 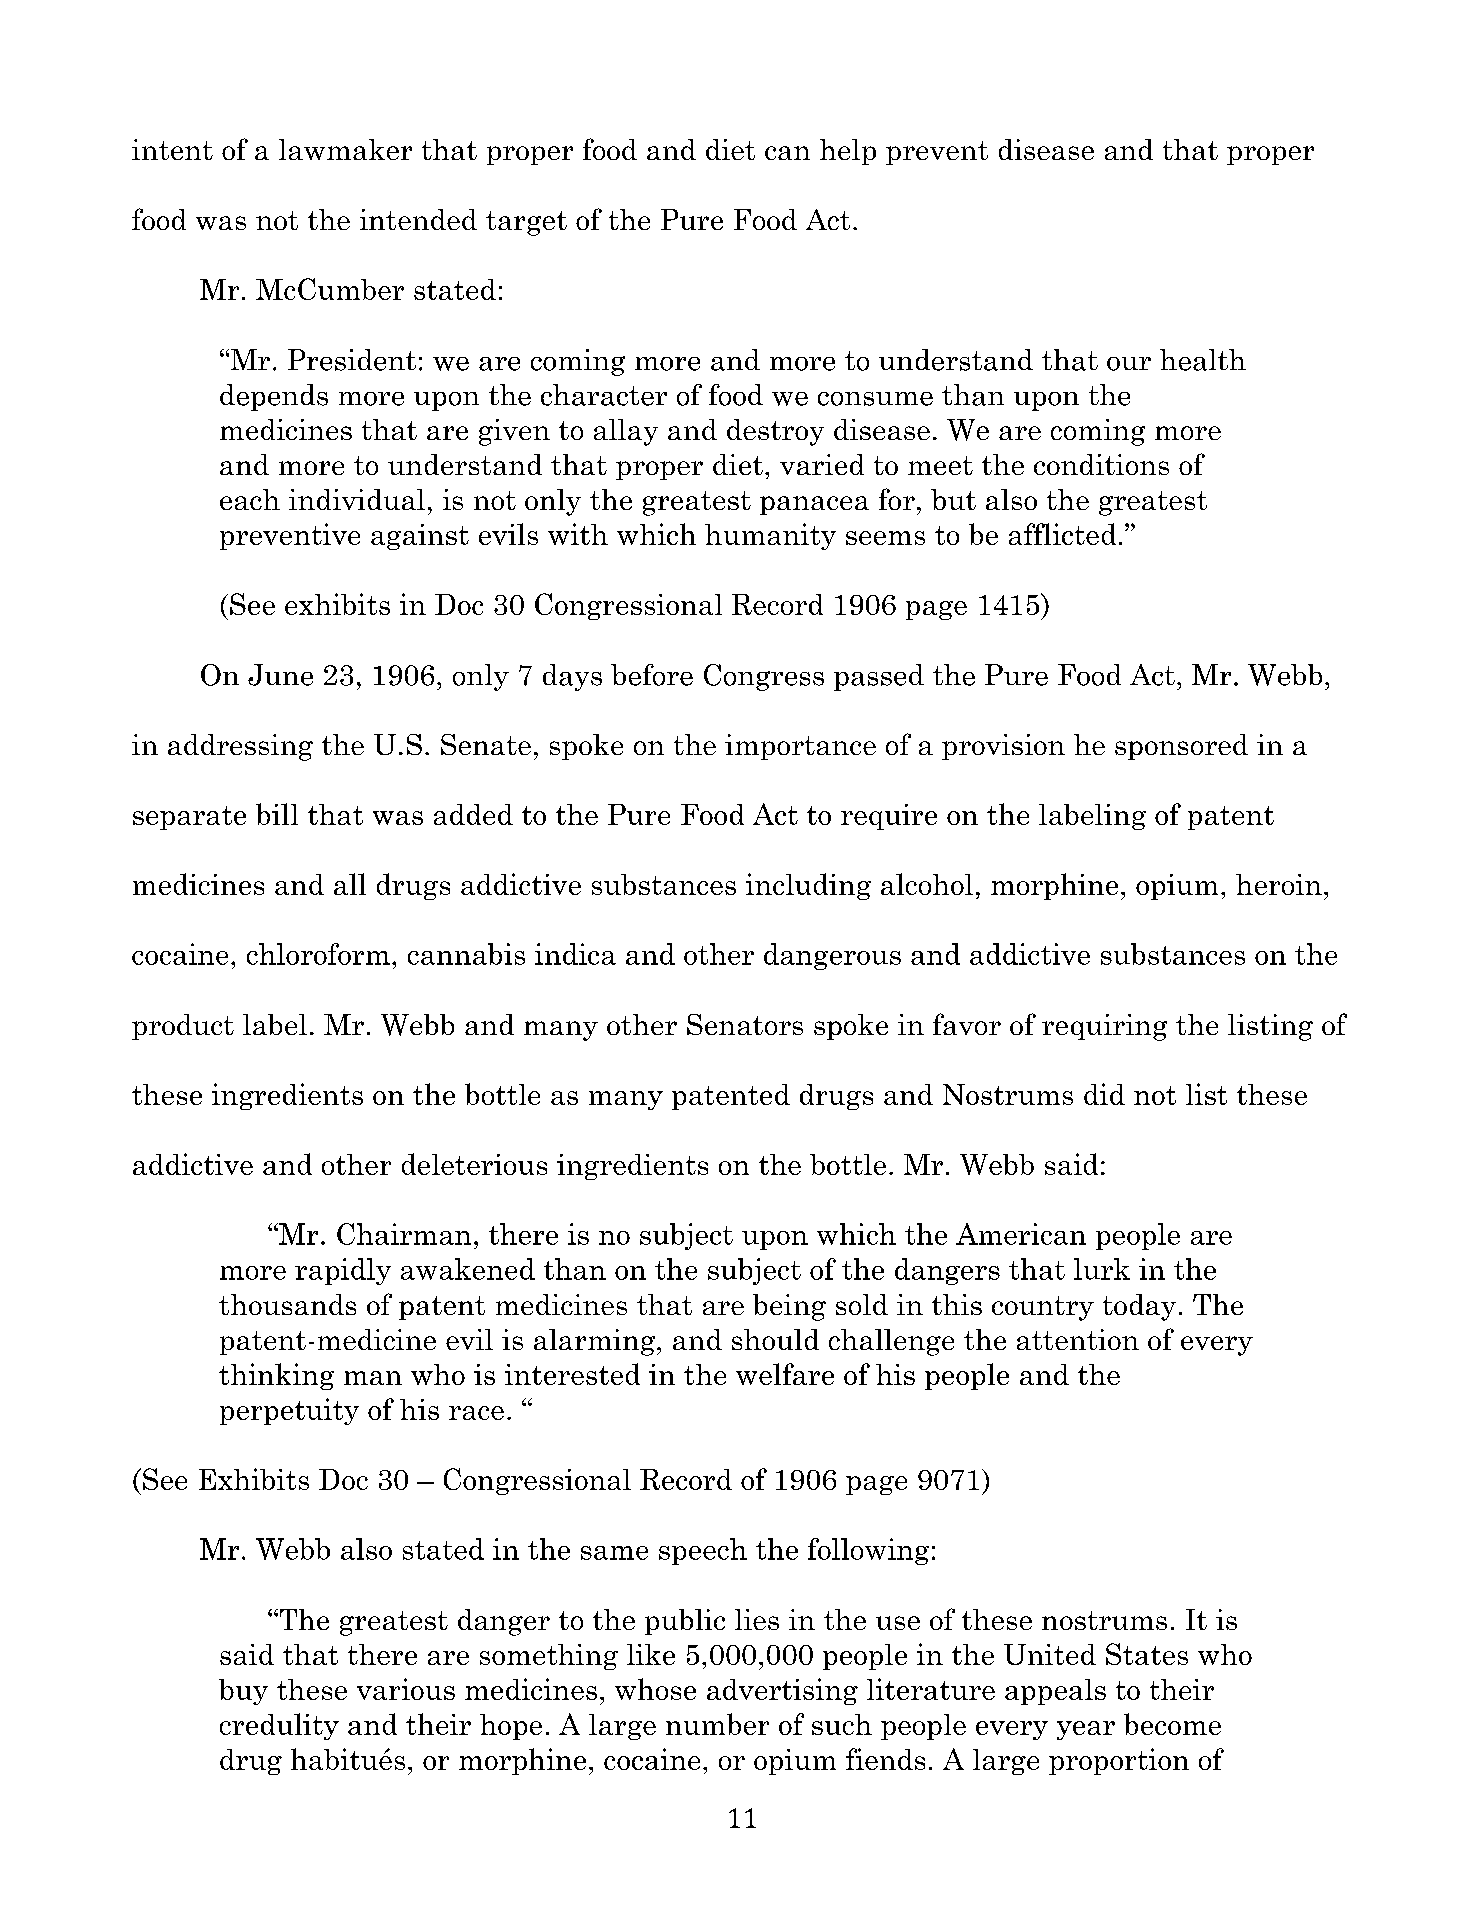 I want to click on requiring, so click(x=1104, y=1027).
